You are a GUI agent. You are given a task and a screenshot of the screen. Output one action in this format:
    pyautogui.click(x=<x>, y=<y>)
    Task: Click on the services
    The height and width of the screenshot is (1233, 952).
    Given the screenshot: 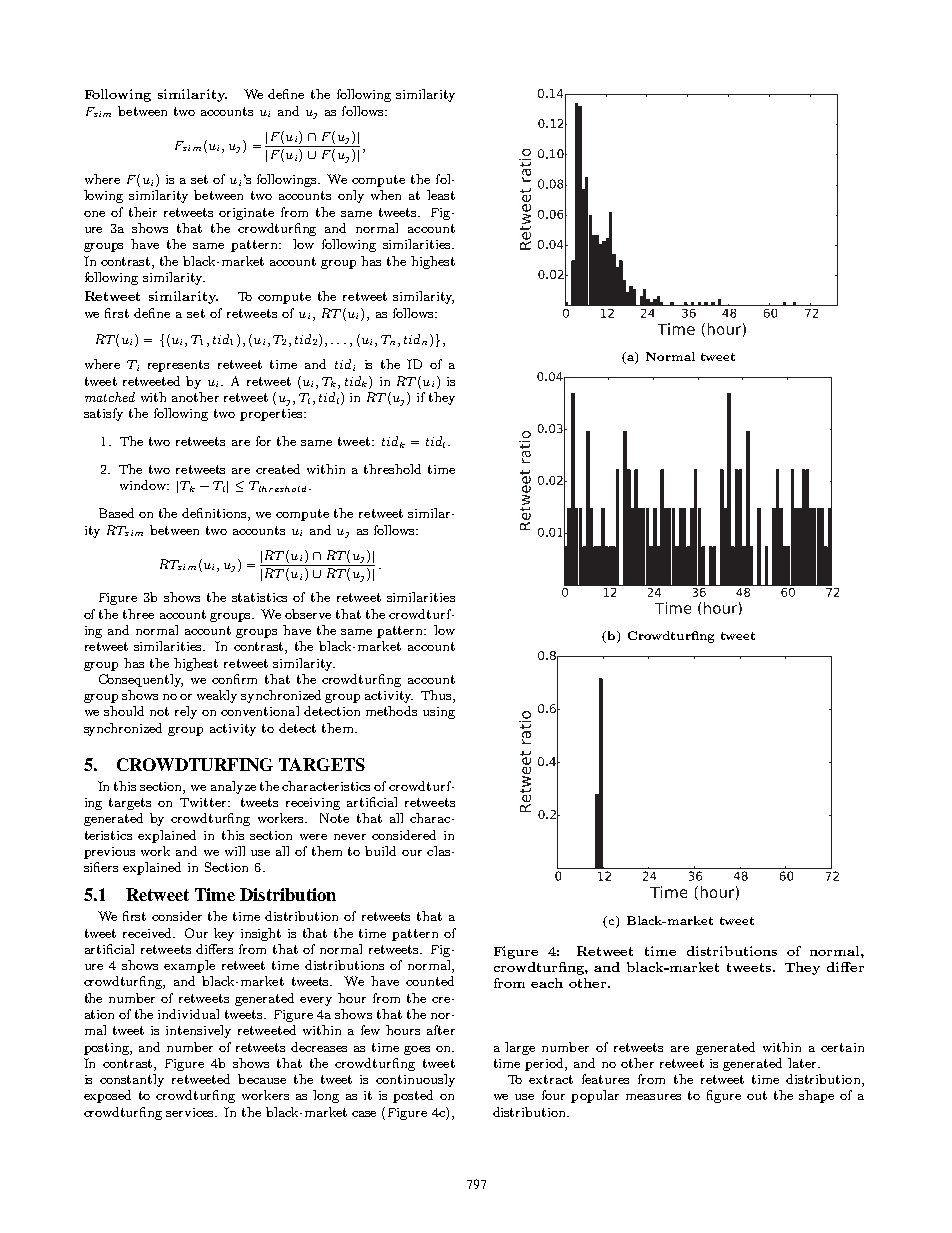 What is the action you would take?
    pyautogui.click(x=191, y=1112)
